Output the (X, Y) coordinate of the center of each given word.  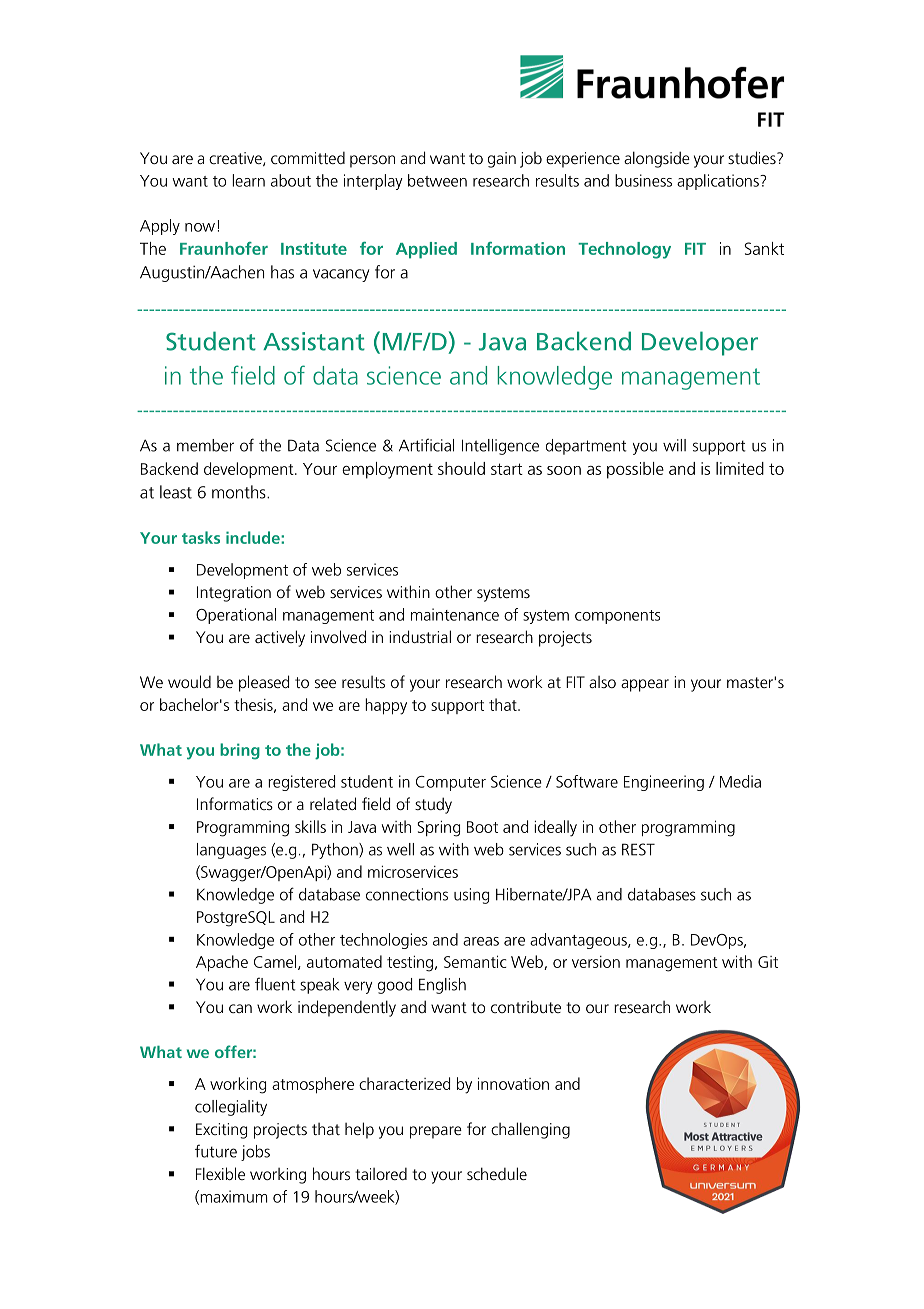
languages (231, 851)
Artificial (426, 445)
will (674, 445)
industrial (420, 636)
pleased (264, 683)
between (437, 180)
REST (638, 849)
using (471, 896)
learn (248, 180)
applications (719, 182)
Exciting (221, 1131)
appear (645, 685)
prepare (436, 1132)
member (205, 445)
